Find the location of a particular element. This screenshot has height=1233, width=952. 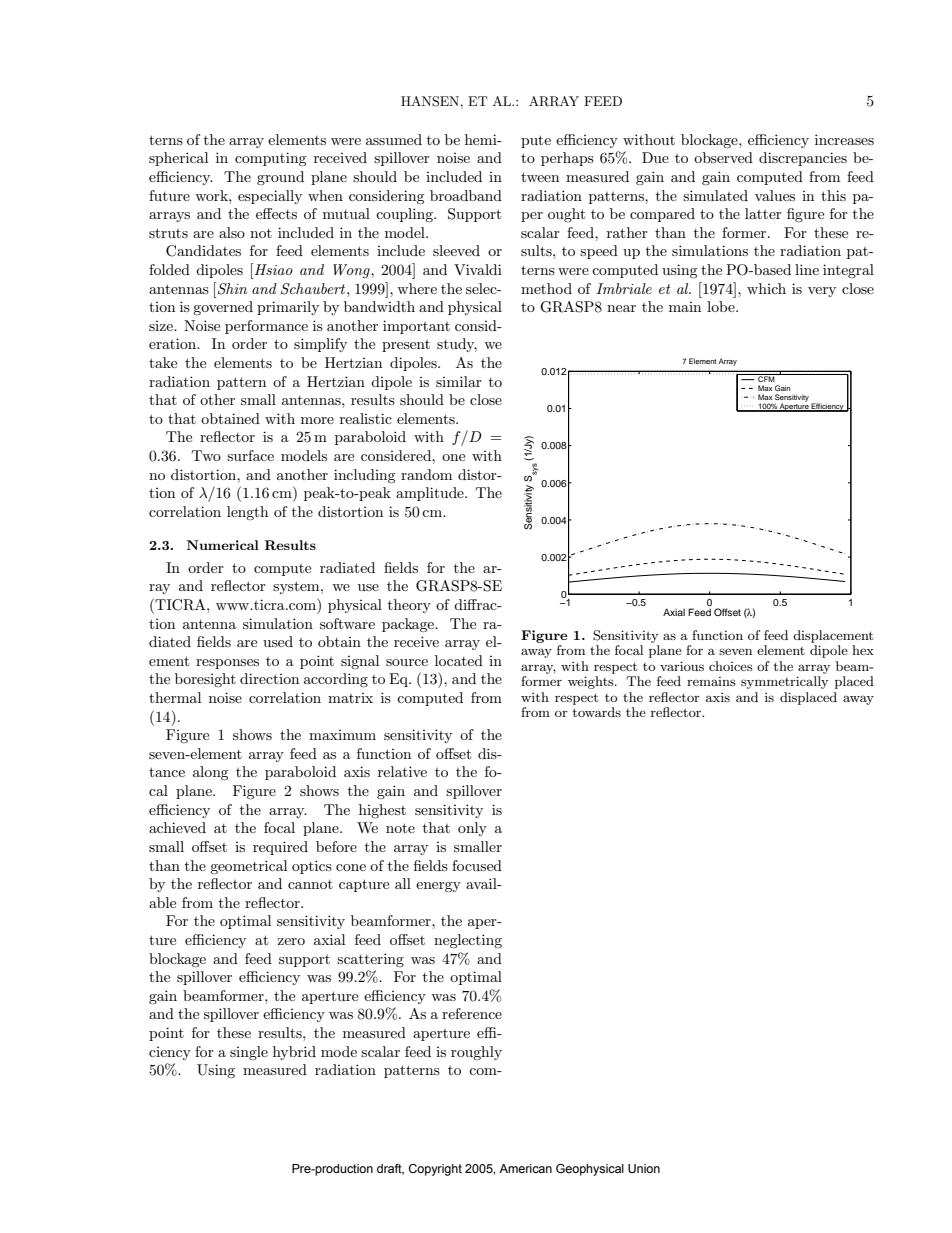

amplitude is located at coordinates (431, 494).
